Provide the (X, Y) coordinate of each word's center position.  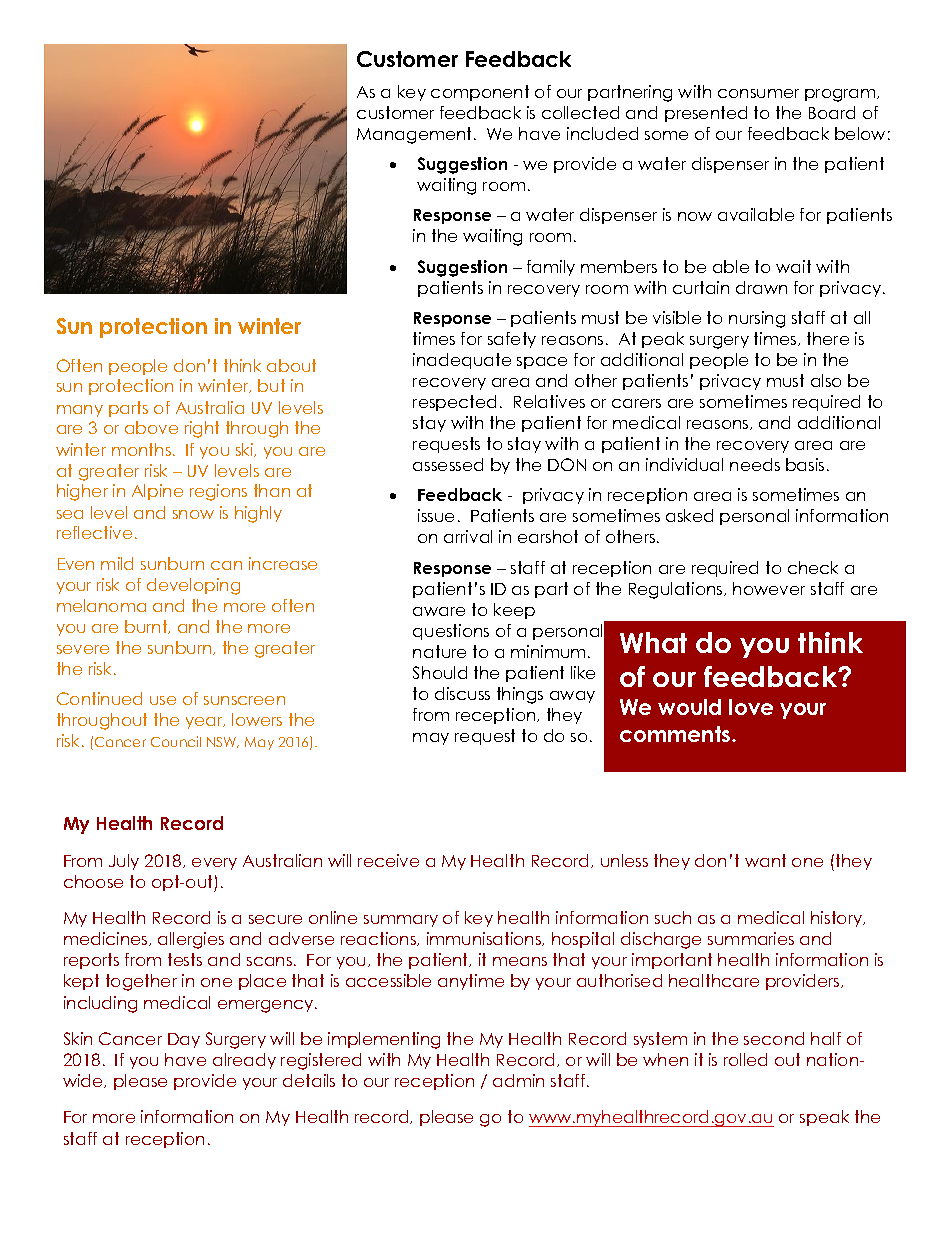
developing (193, 586)
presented (706, 114)
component (480, 93)
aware (439, 611)
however (769, 588)
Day (184, 1040)
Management (416, 135)
